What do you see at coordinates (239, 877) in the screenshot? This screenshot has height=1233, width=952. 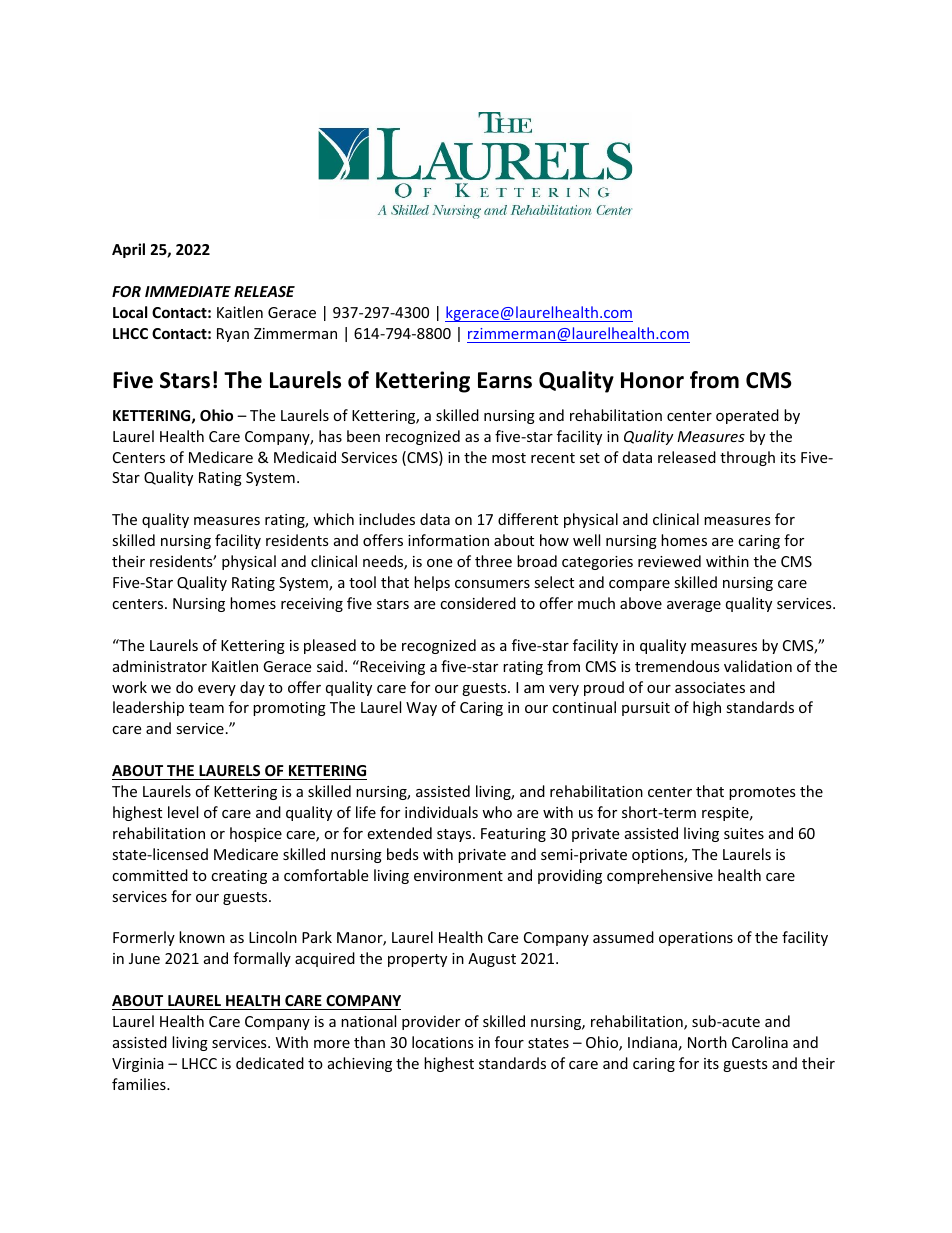 I see `creating` at bounding box center [239, 877].
